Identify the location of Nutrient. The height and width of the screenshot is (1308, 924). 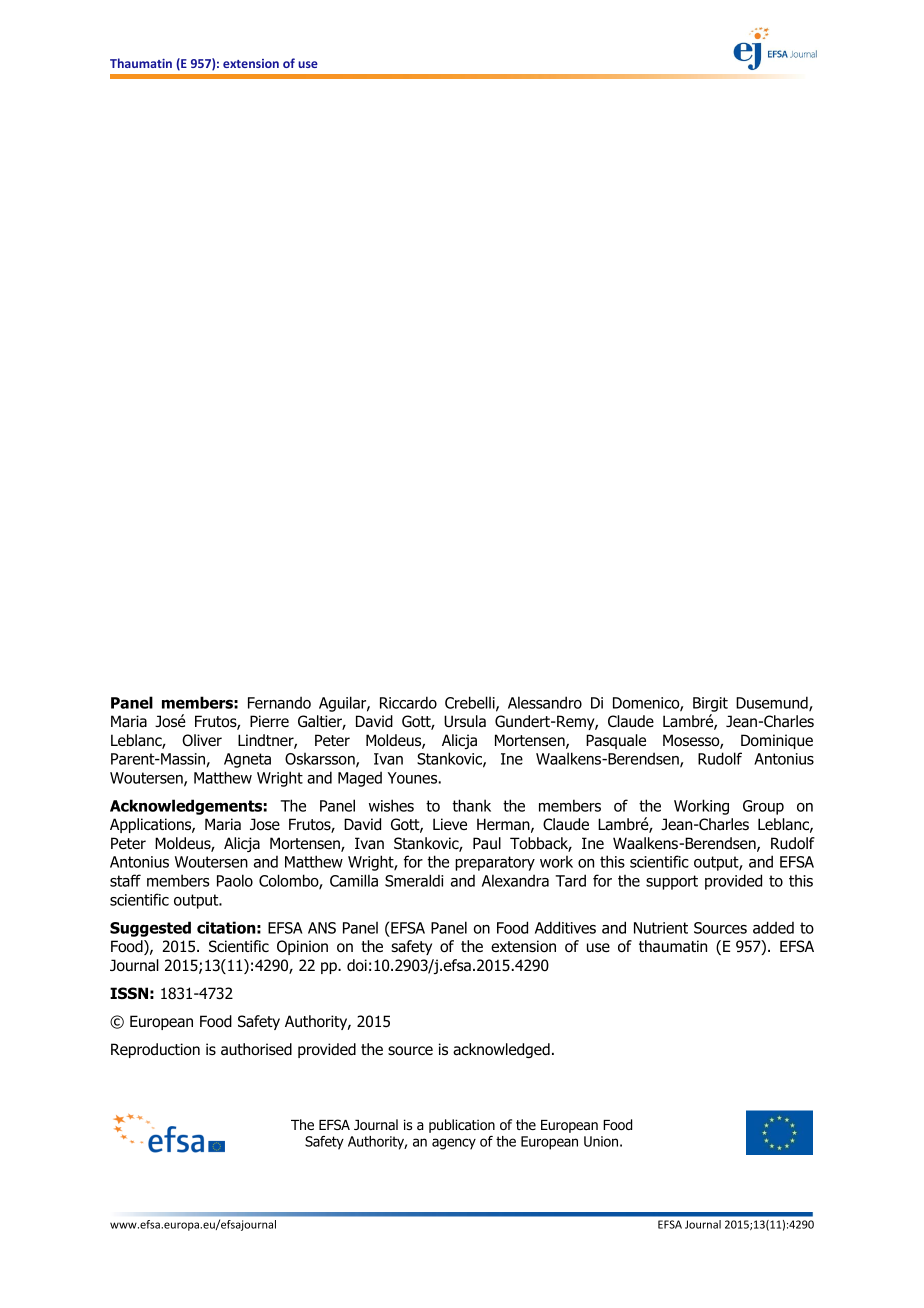
(661, 928).
